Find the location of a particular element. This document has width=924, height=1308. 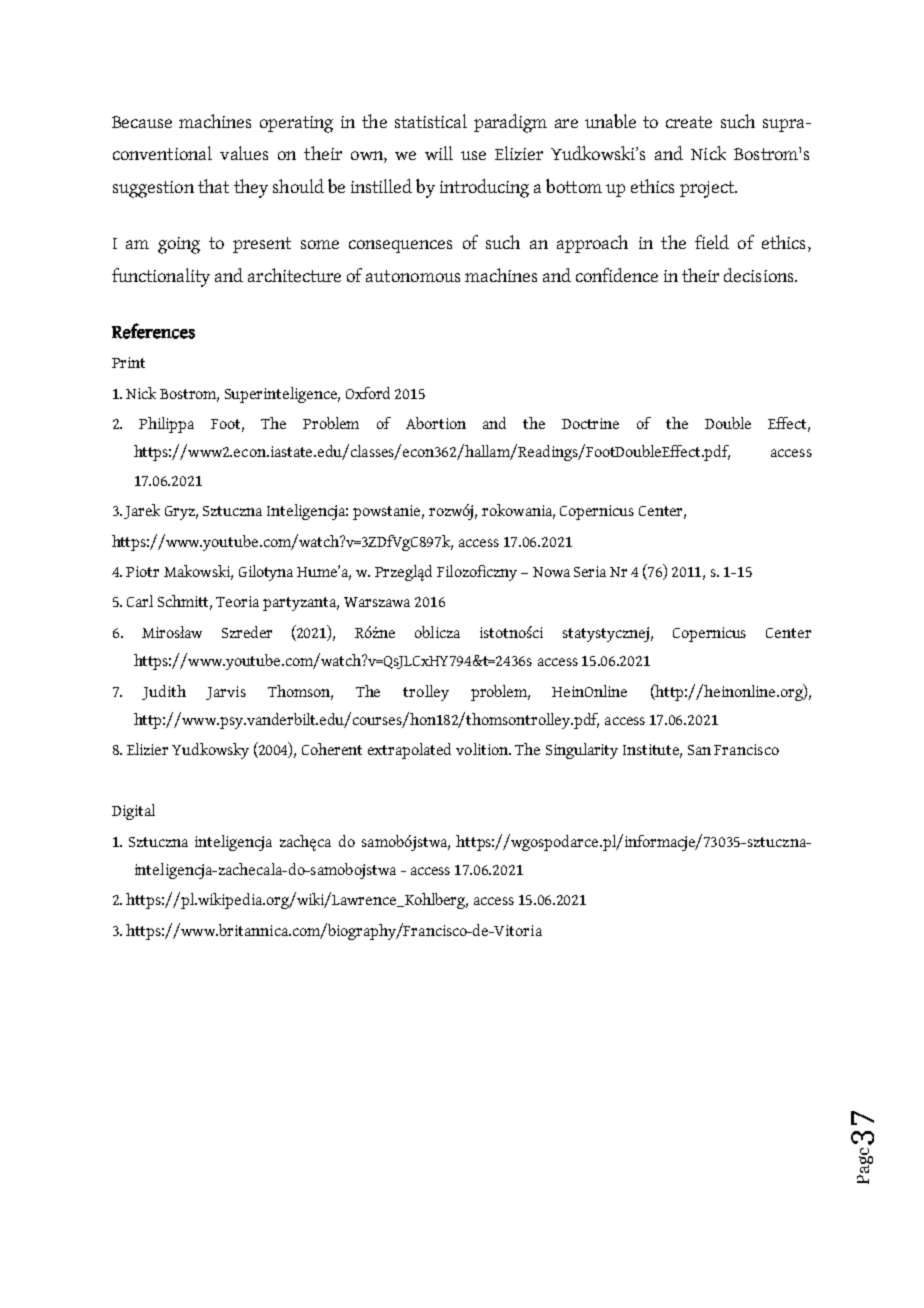

Digital is located at coordinates (133, 812).
